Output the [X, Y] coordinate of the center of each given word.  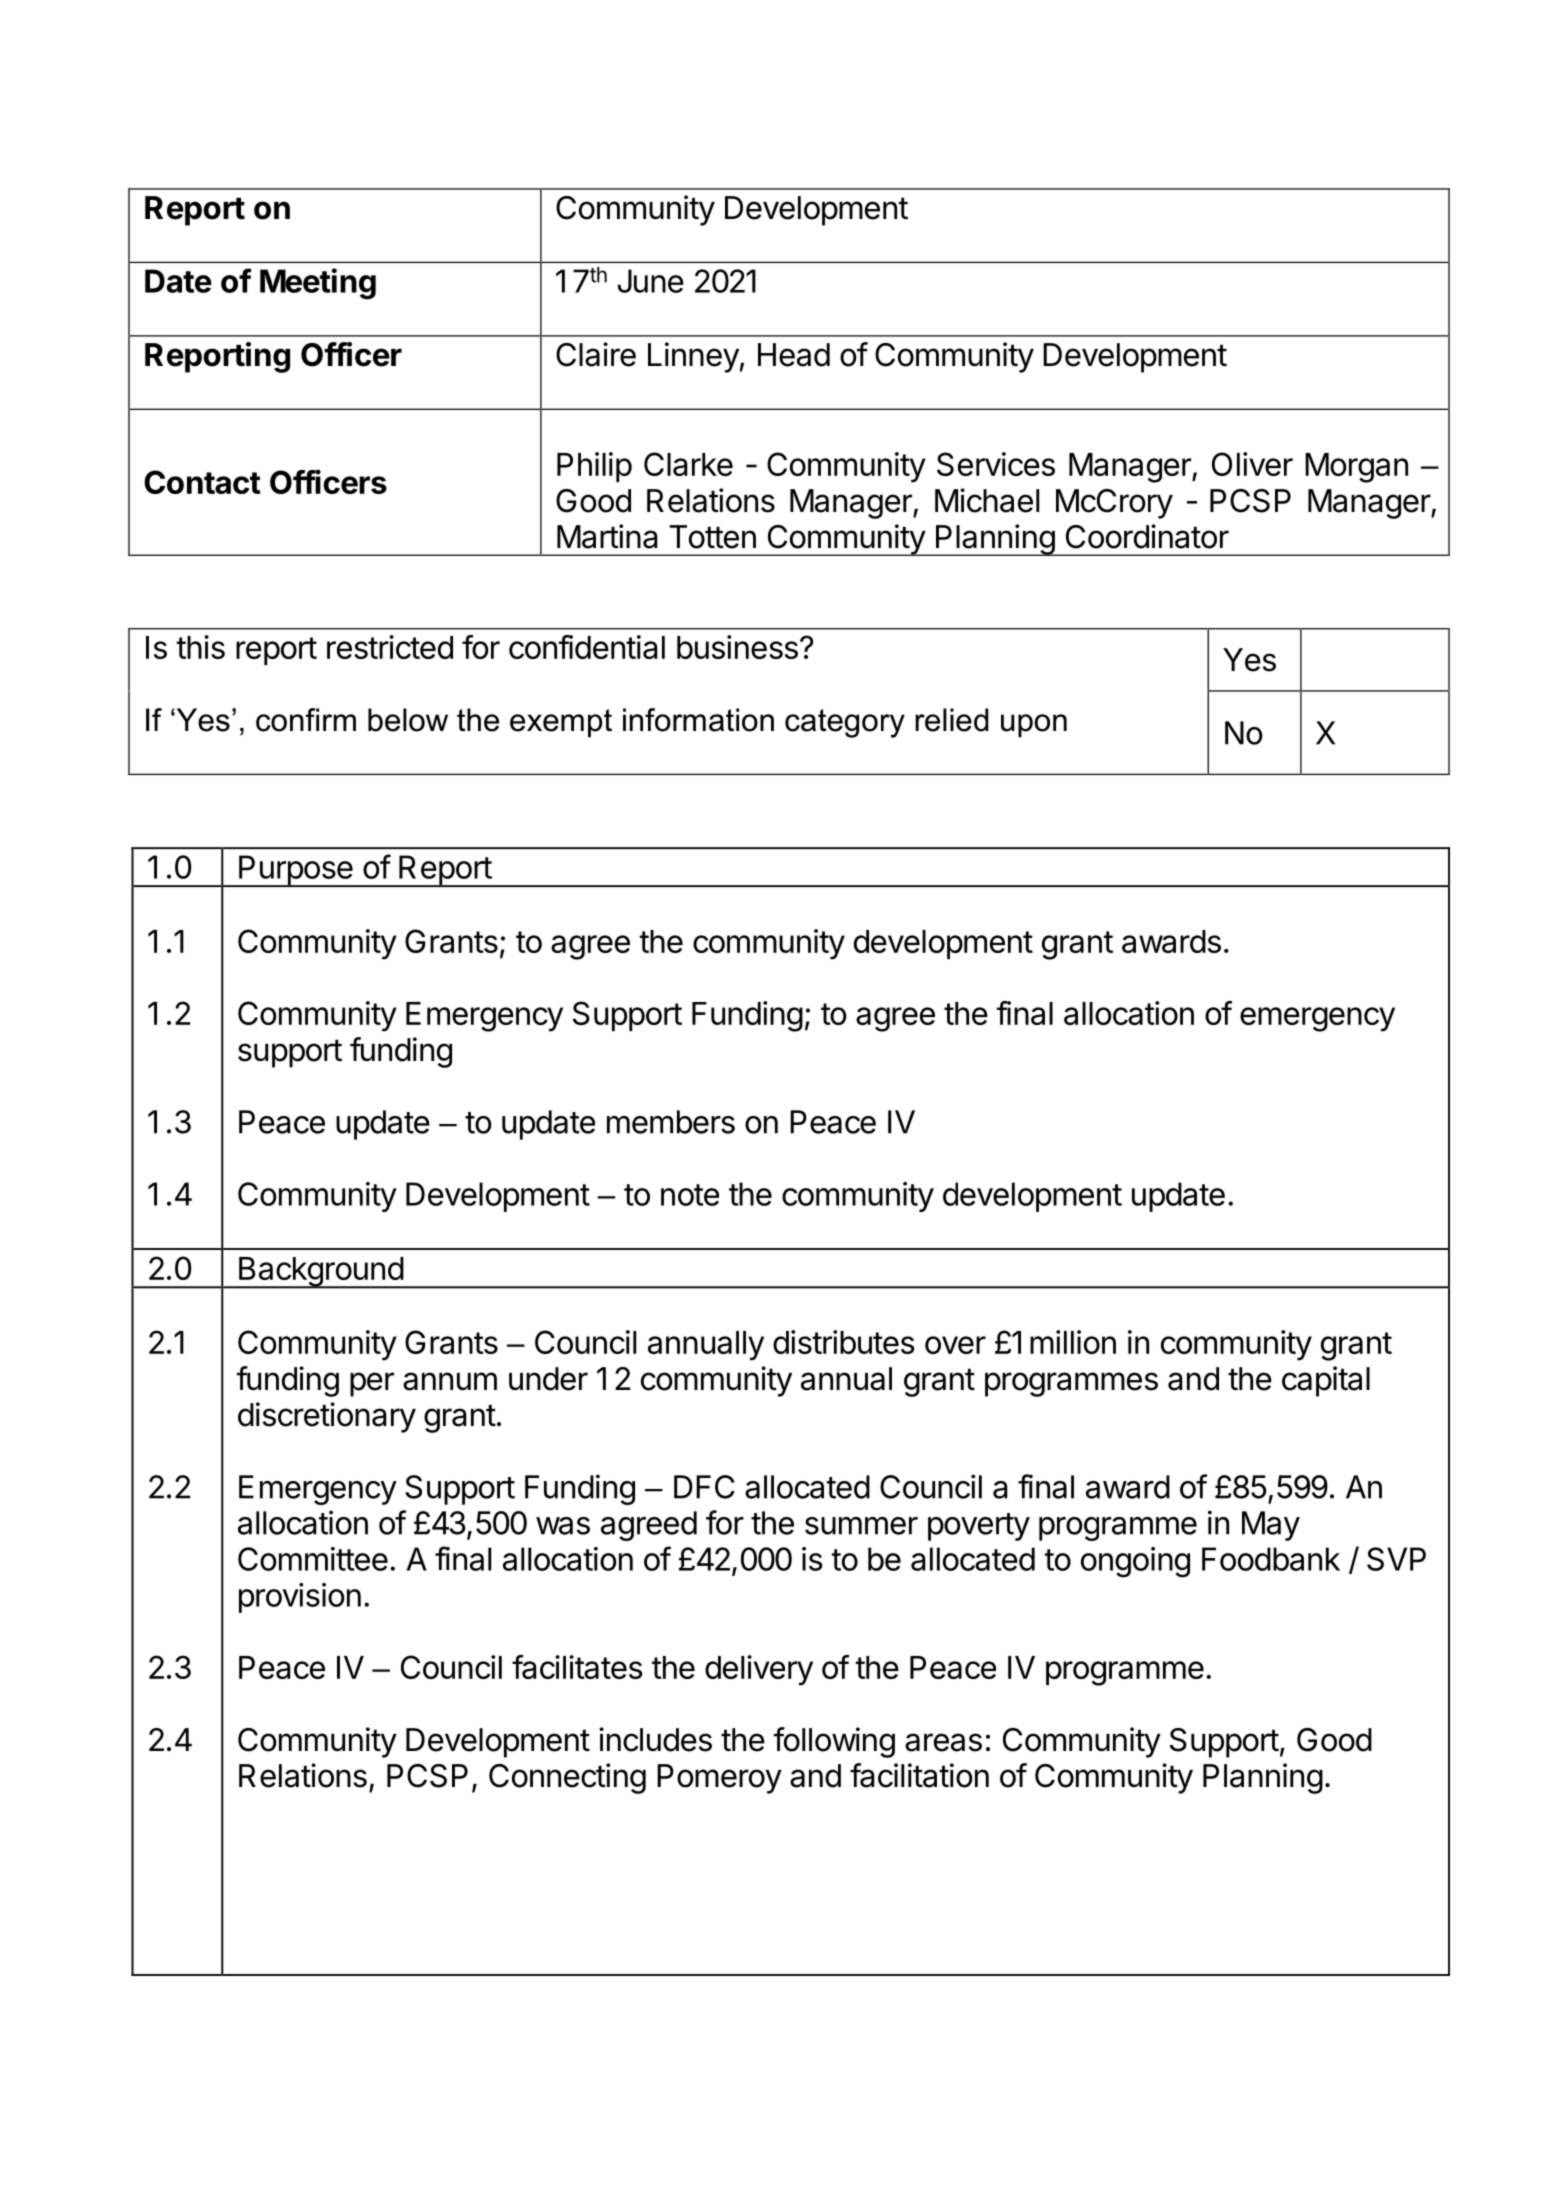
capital [1326, 1381]
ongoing [1135, 1562]
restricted [390, 647]
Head [794, 355]
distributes [843, 1342]
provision [300, 1598]
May [1271, 1526]
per [372, 1384]
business [737, 647]
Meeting [318, 284]
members [671, 1122]
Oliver [1252, 464]
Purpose [295, 871]
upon [1034, 726]
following [834, 1742]
